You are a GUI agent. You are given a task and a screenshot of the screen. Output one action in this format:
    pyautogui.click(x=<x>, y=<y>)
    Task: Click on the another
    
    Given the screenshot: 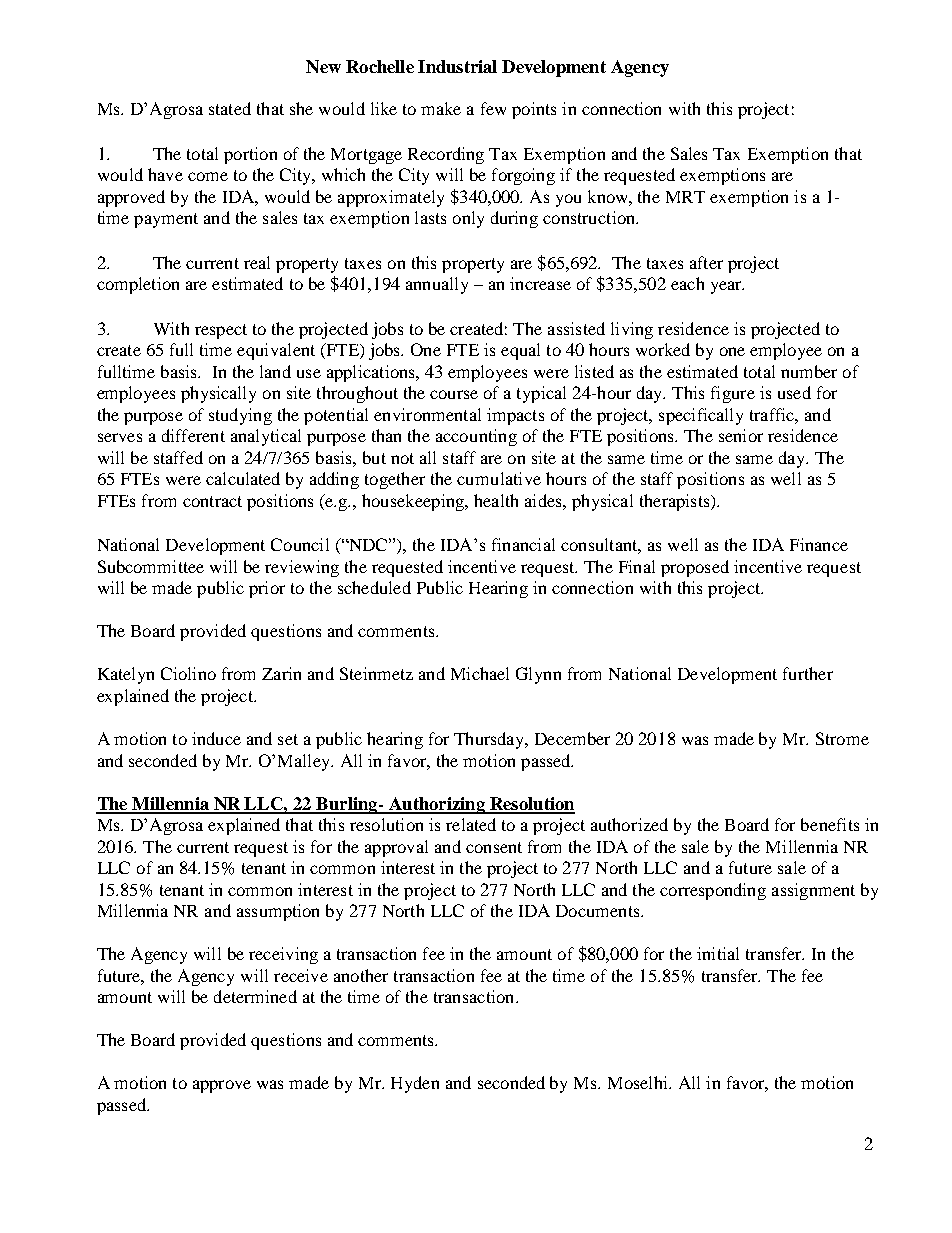 What is the action you would take?
    pyautogui.click(x=361, y=975)
